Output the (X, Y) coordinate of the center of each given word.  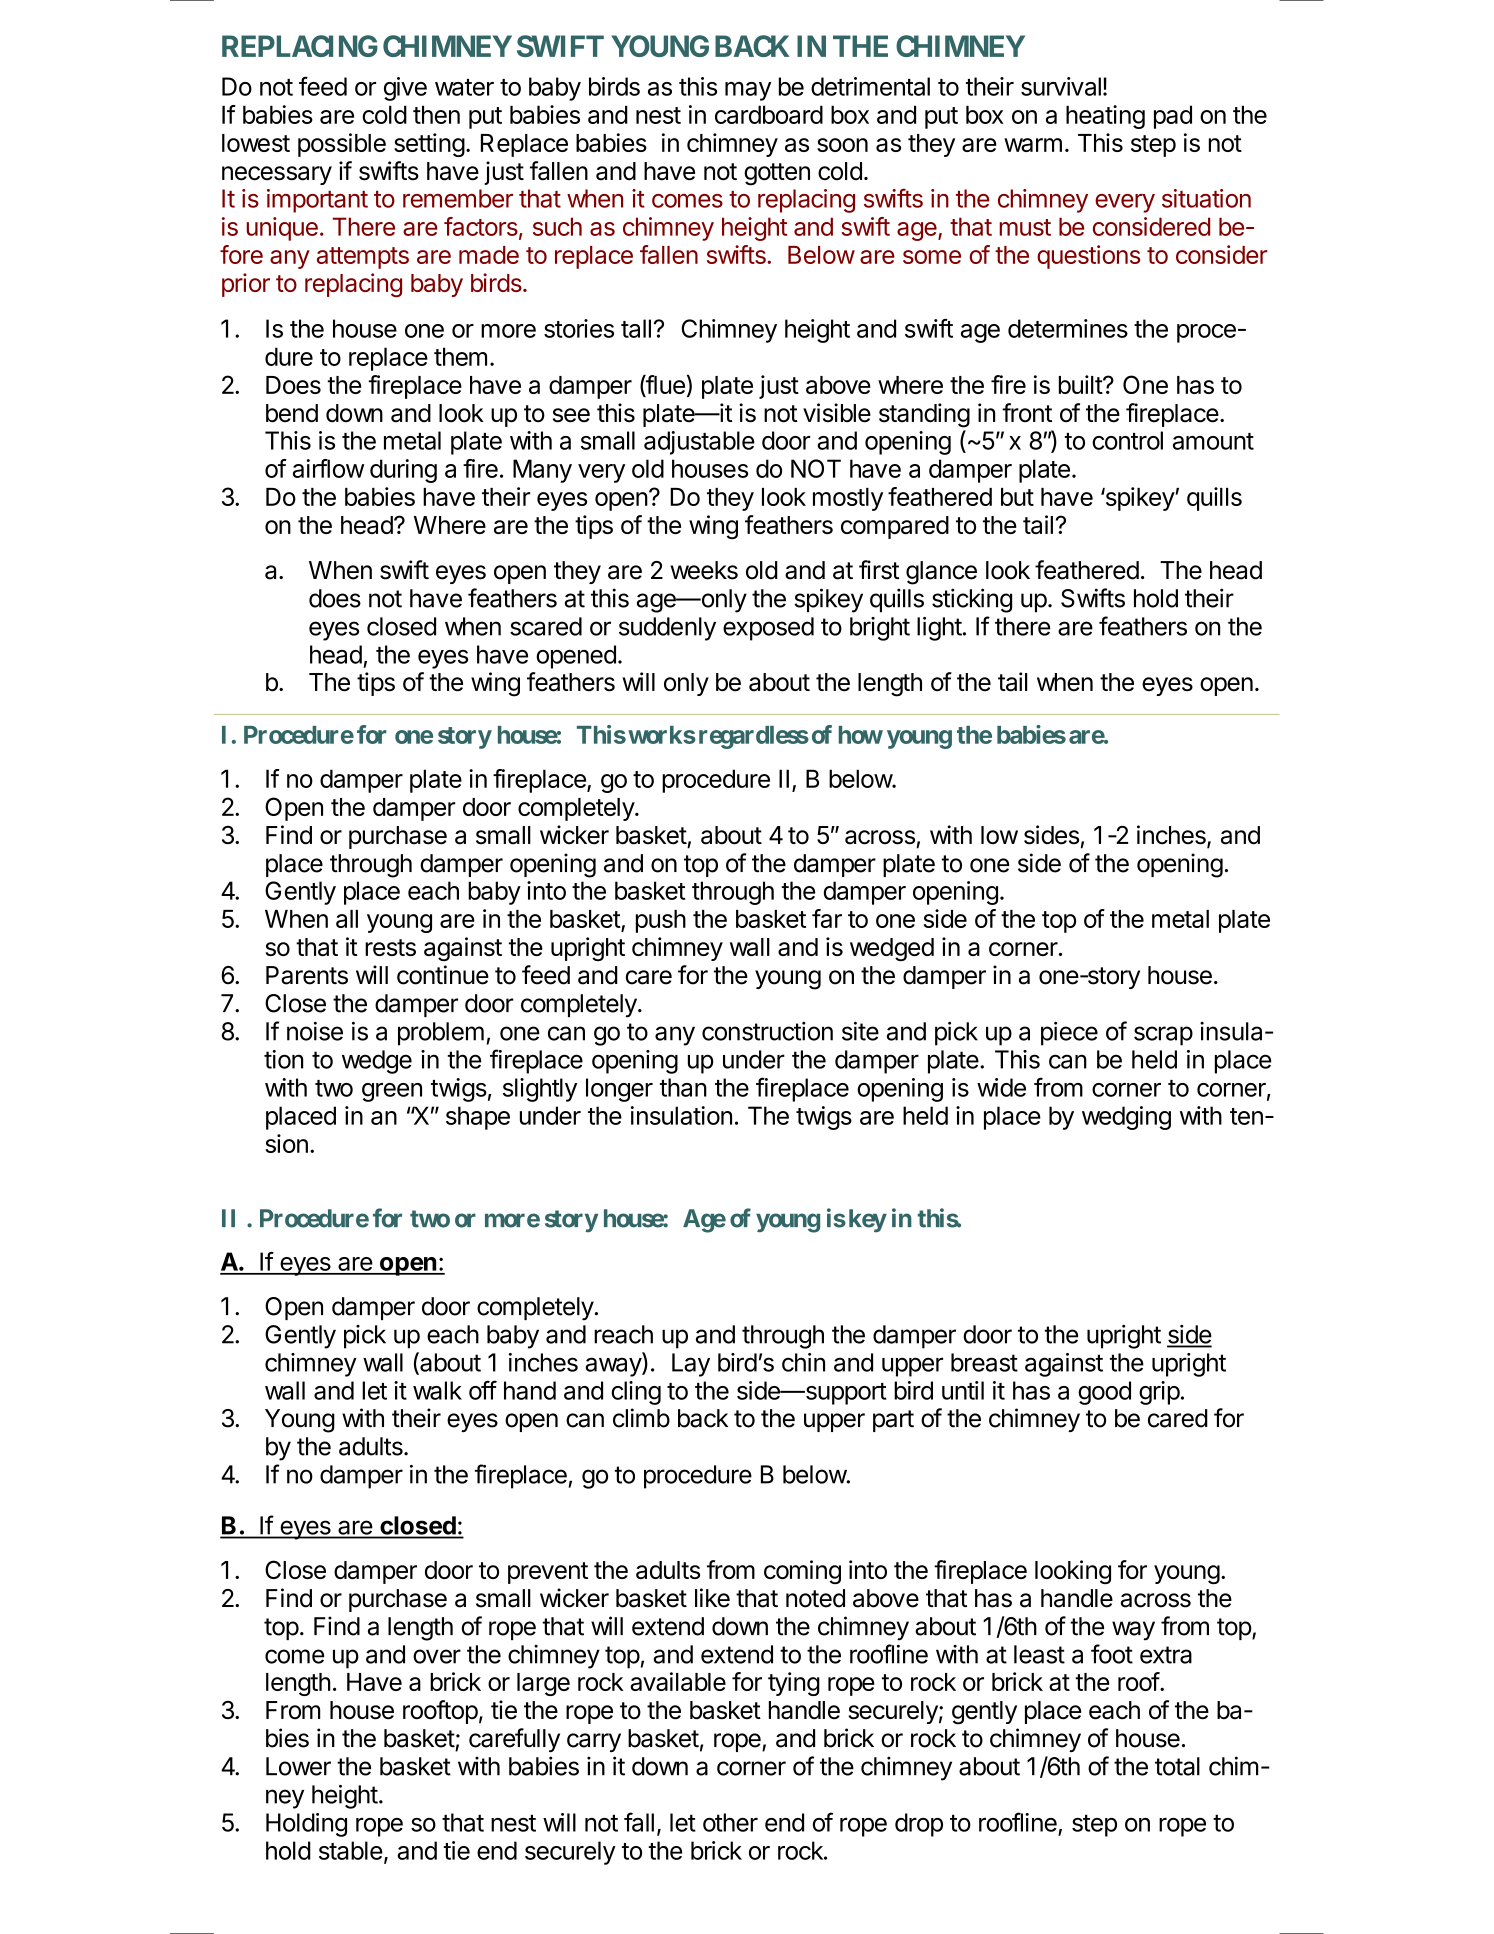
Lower (298, 1766)
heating (1105, 117)
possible (342, 145)
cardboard (769, 114)
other (730, 1822)
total (1177, 1766)
